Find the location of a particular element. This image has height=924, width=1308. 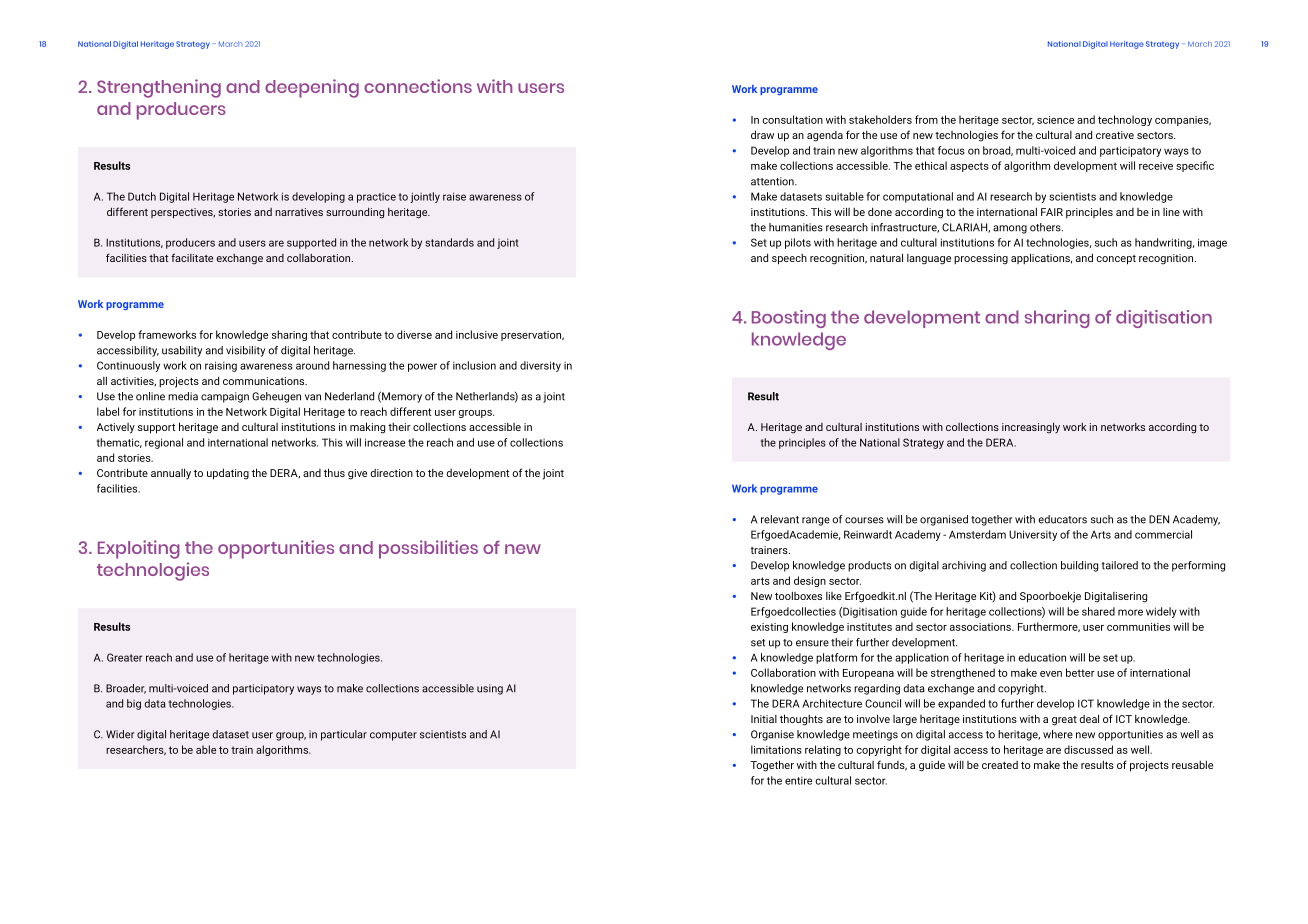

science is located at coordinates (1055, 120).
